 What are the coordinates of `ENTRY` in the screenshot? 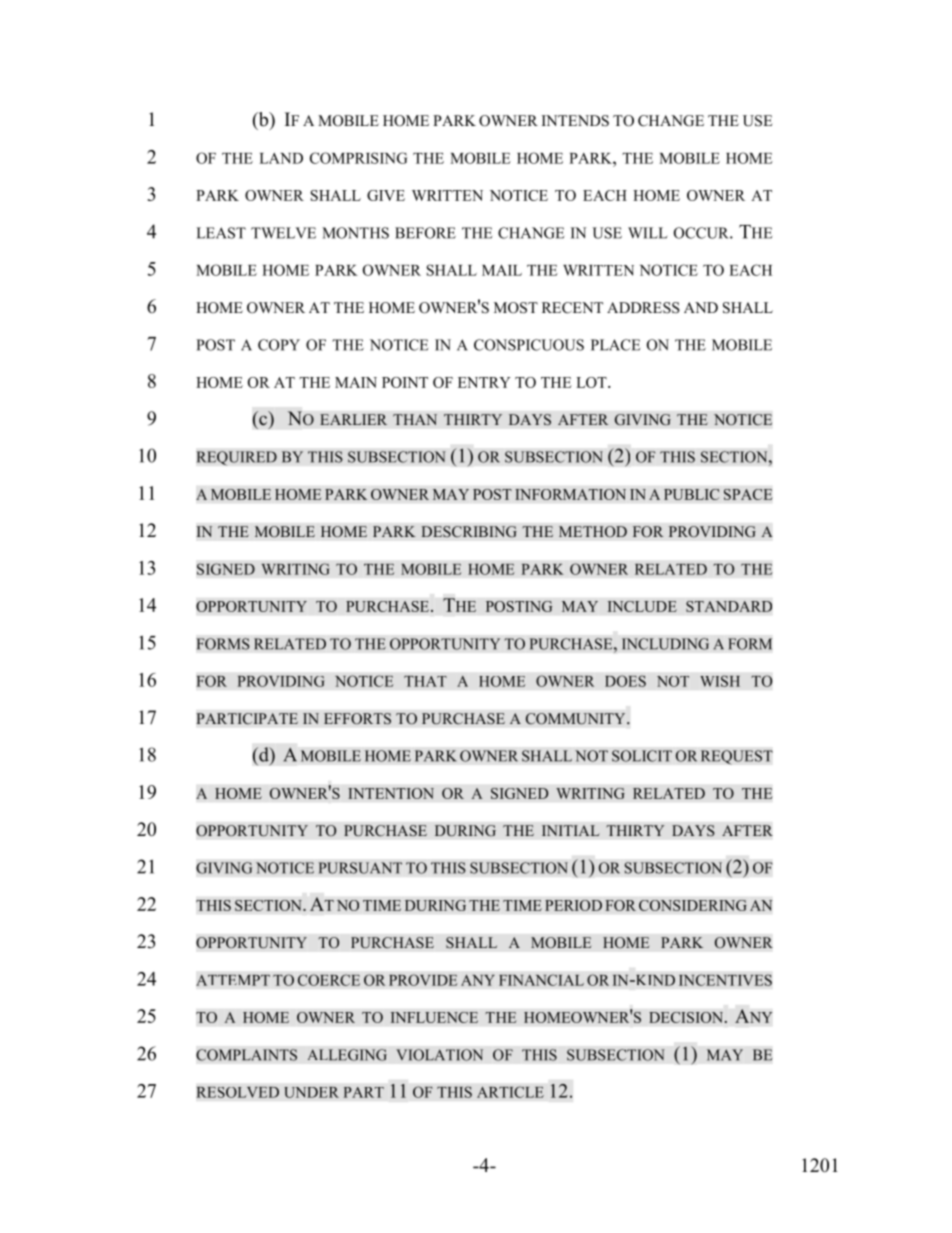 It's located at (484, 382).
